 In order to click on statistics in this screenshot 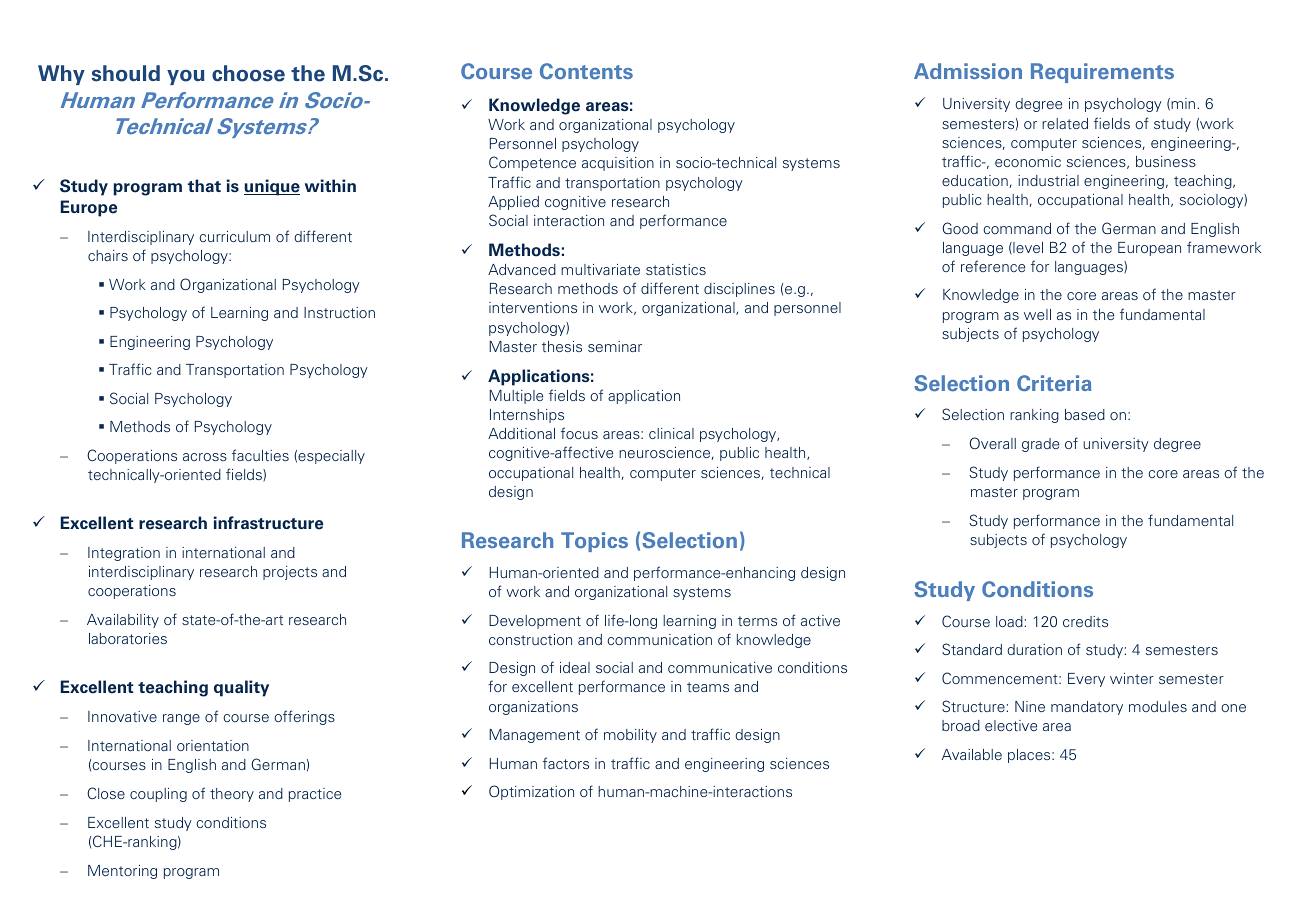, I will do `click(676, 269)`.
